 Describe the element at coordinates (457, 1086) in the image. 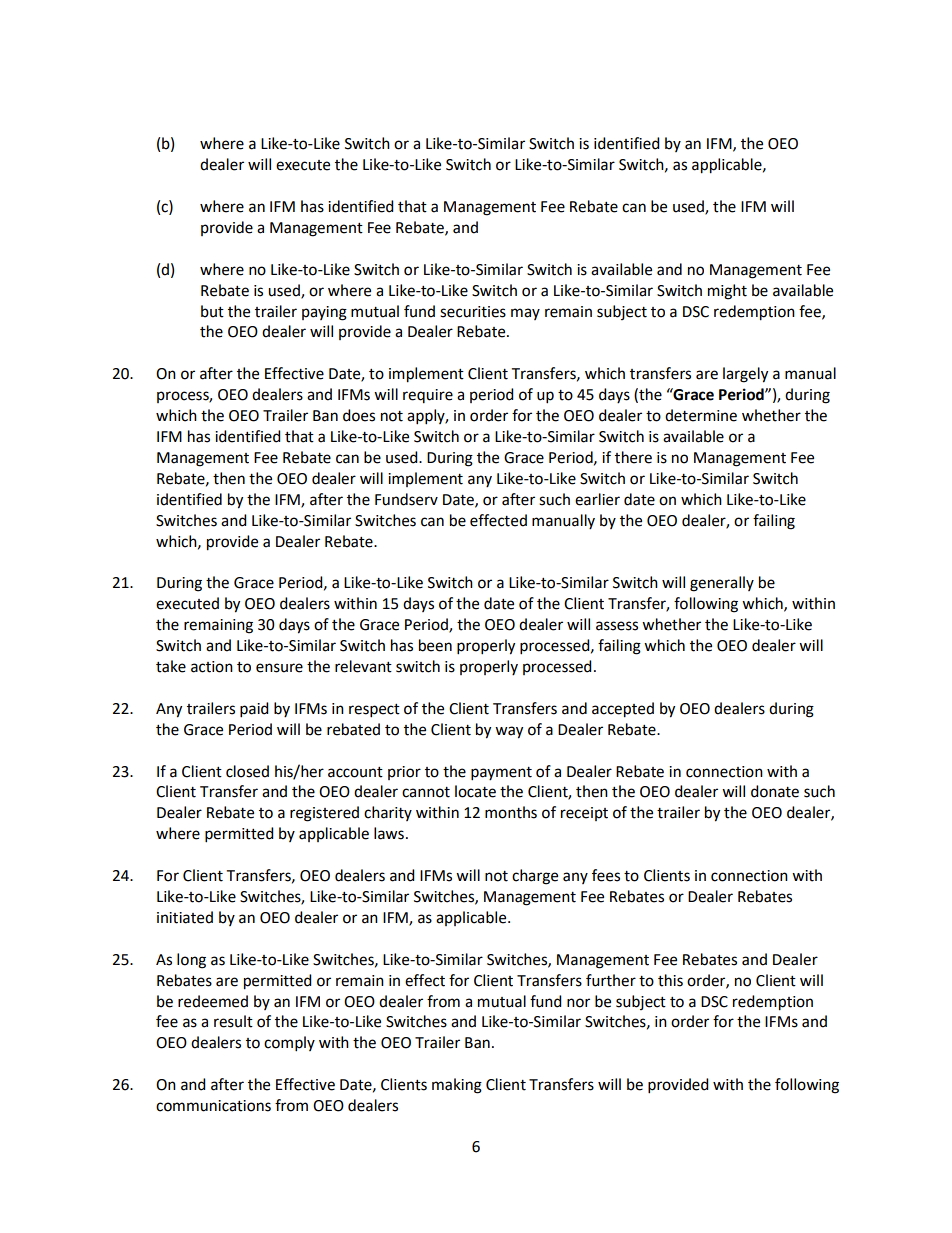

I see `making` at that location.
